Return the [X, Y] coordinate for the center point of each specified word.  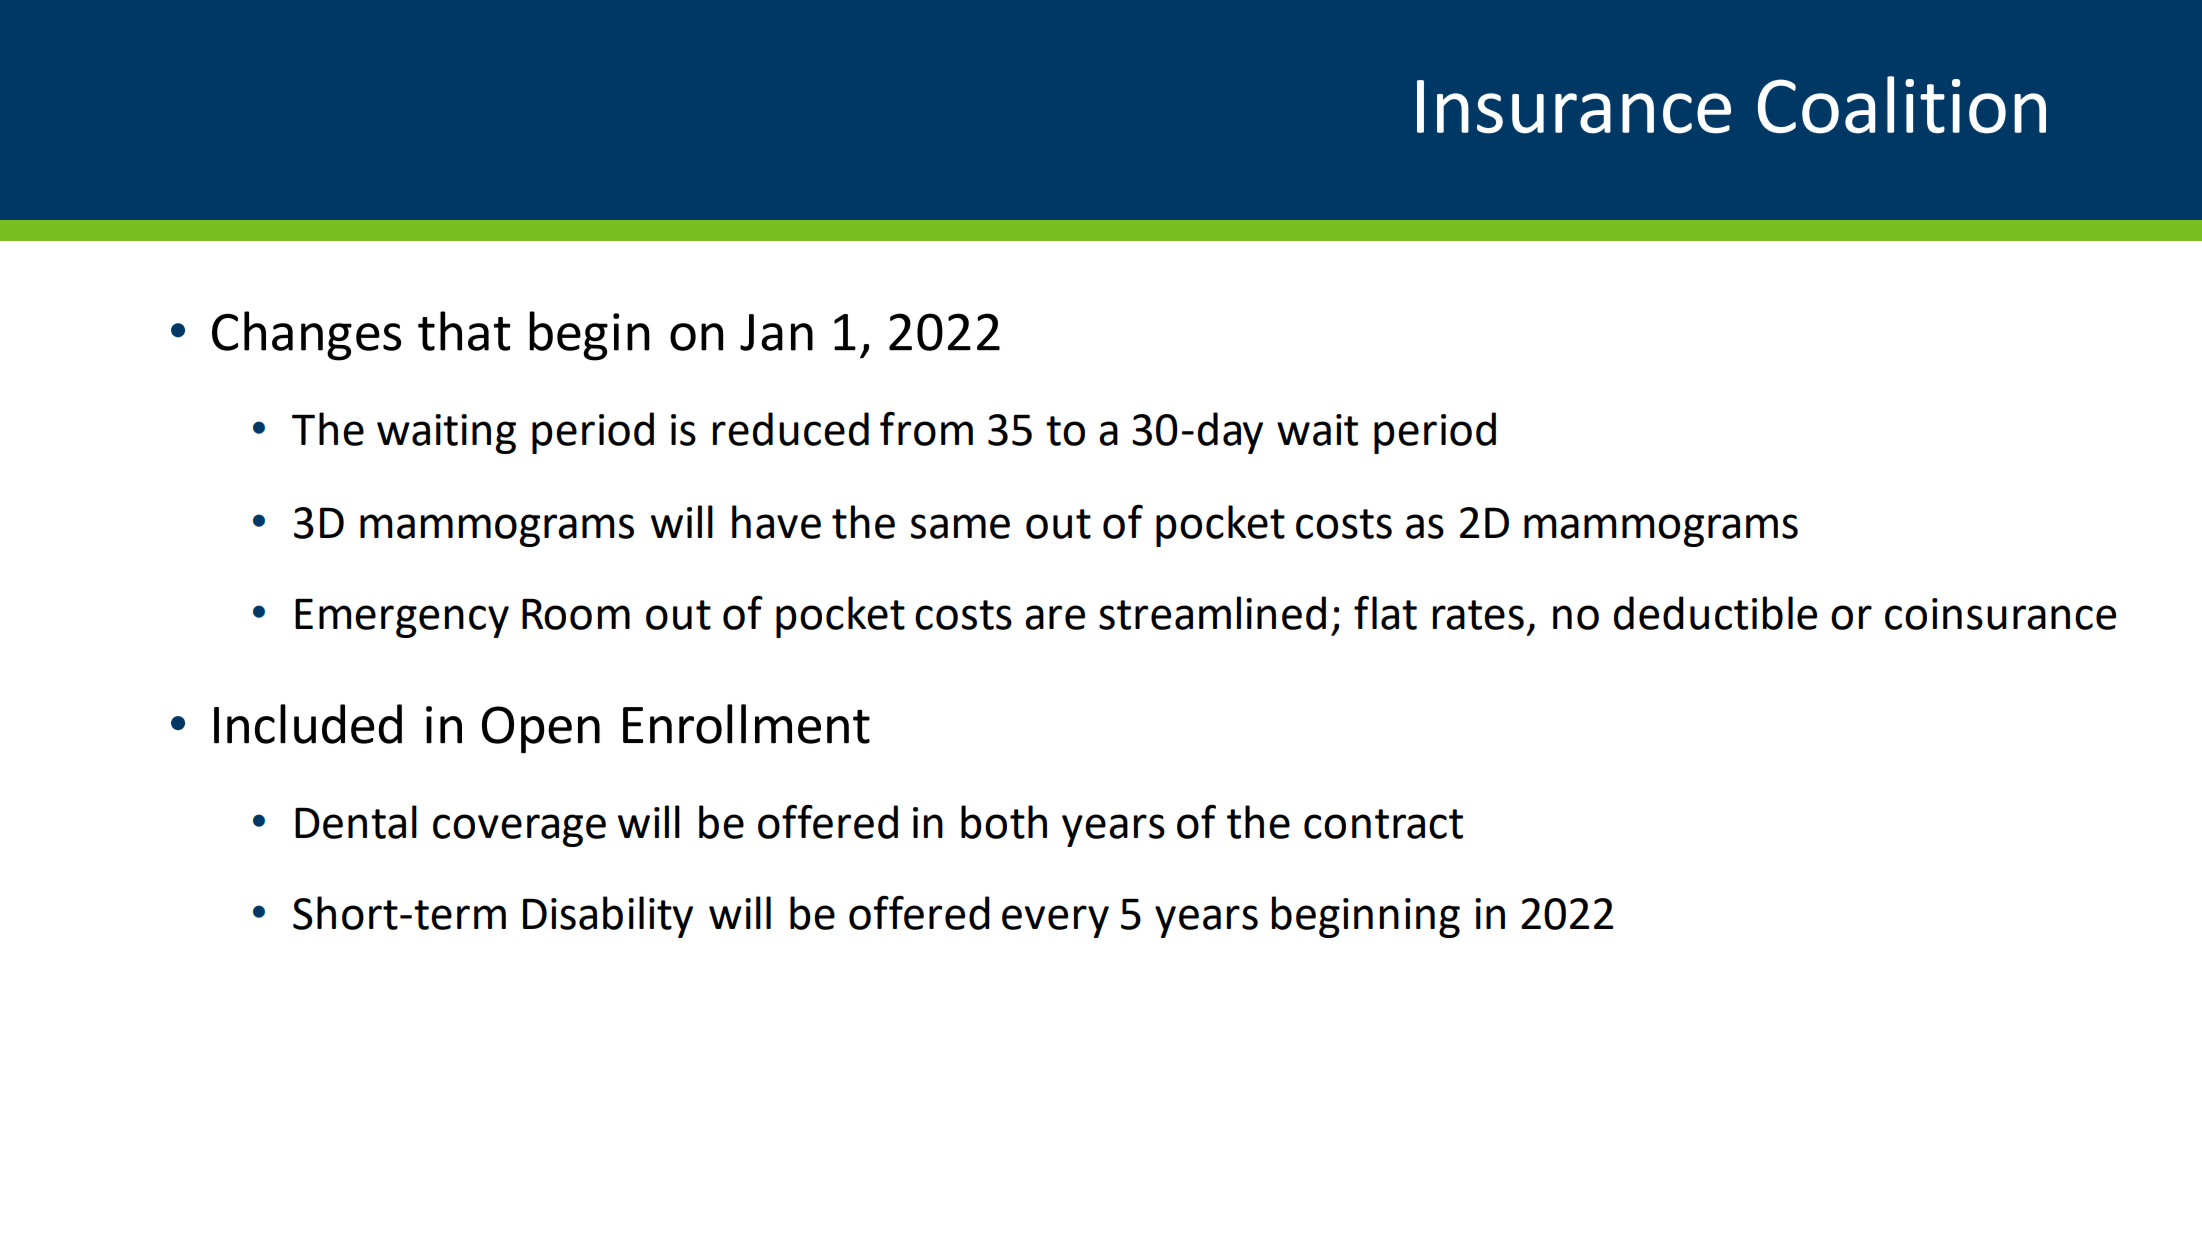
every [1055, 921]
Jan [776, 332]
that [464, 331]
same [960, 526]
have [776, 522]
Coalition [1902, 105]
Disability [608, 917]
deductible [1715, 613]
